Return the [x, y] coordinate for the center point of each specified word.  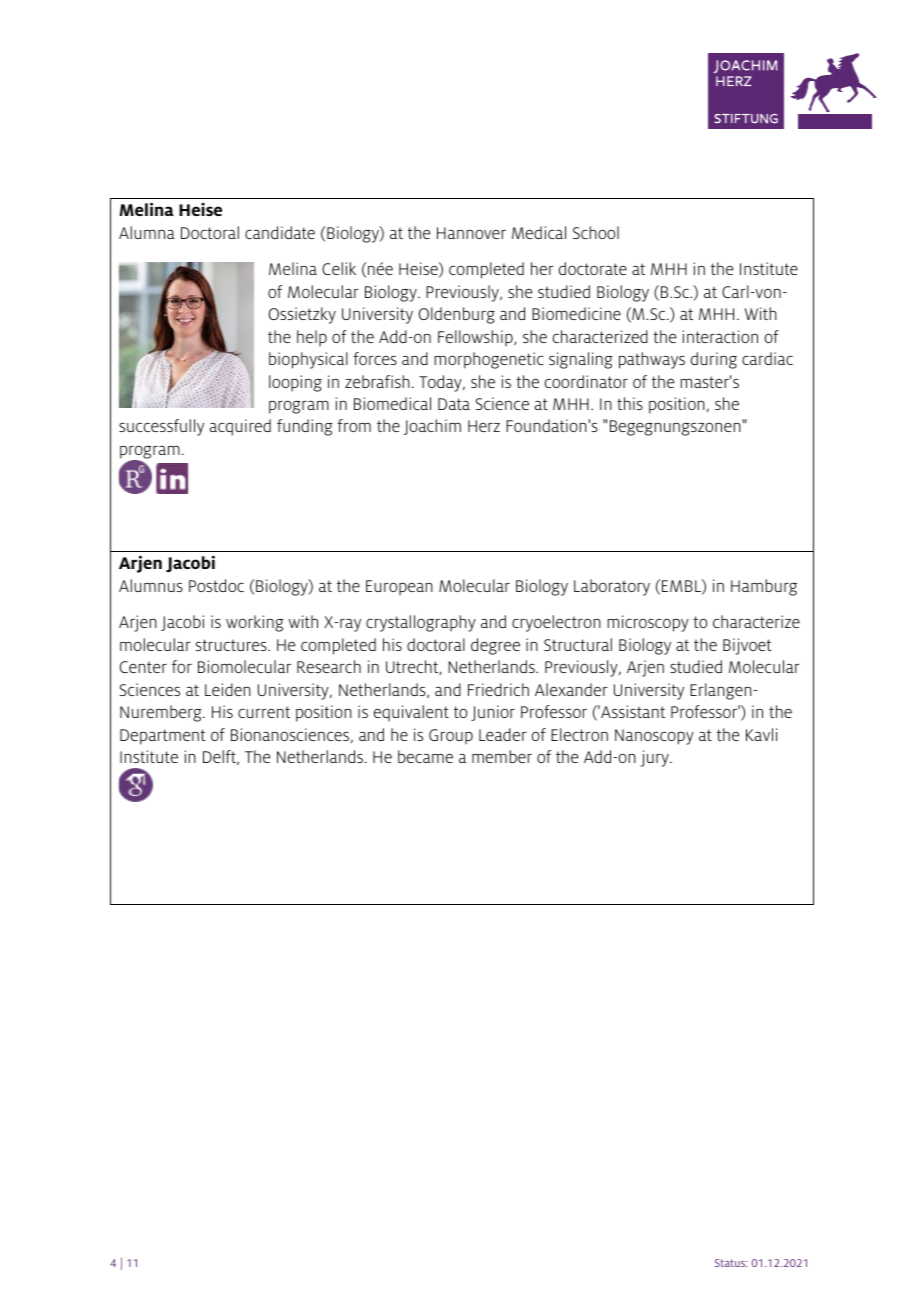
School [596, 232]
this [630, 403]
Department [163, 737]
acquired [240, 427]
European [399, 587]
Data [454, 404]
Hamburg [764, 587]
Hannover [471, 233]
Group [451, 736]
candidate [280, 232]
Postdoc [216, 585]
